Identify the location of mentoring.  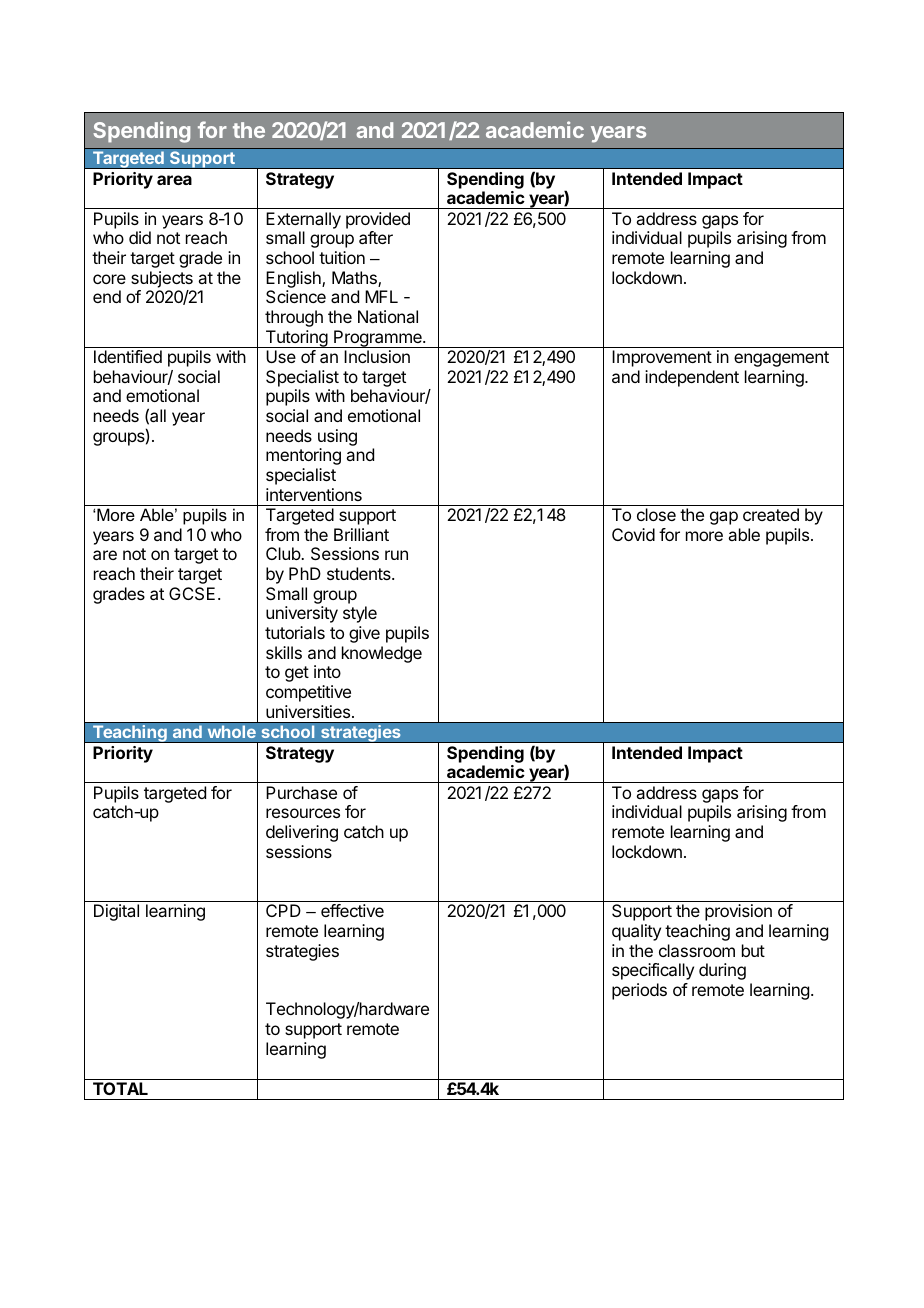
(303, 456).
